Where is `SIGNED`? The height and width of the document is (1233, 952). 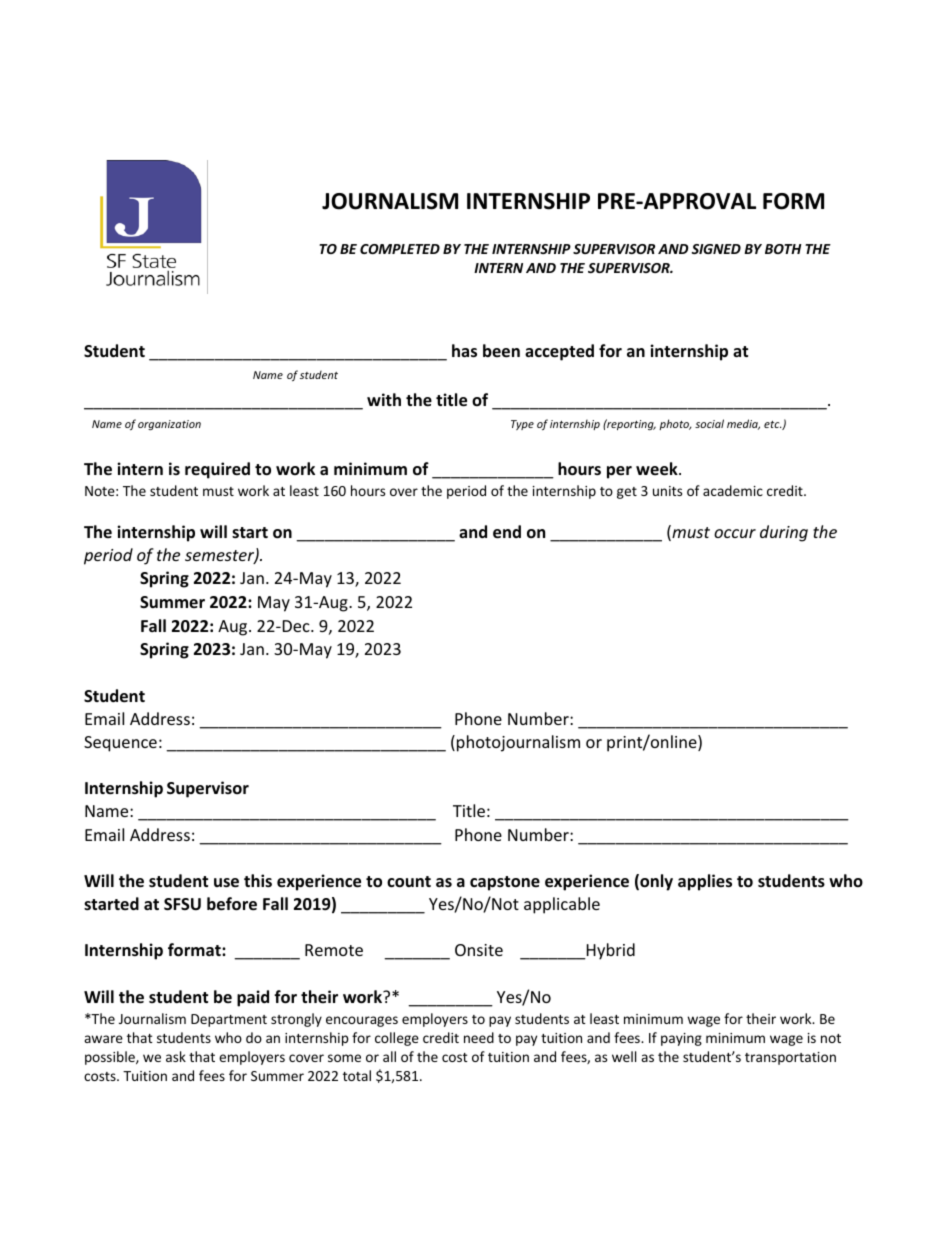
SIGNED is located at coordinates (716, 249).
